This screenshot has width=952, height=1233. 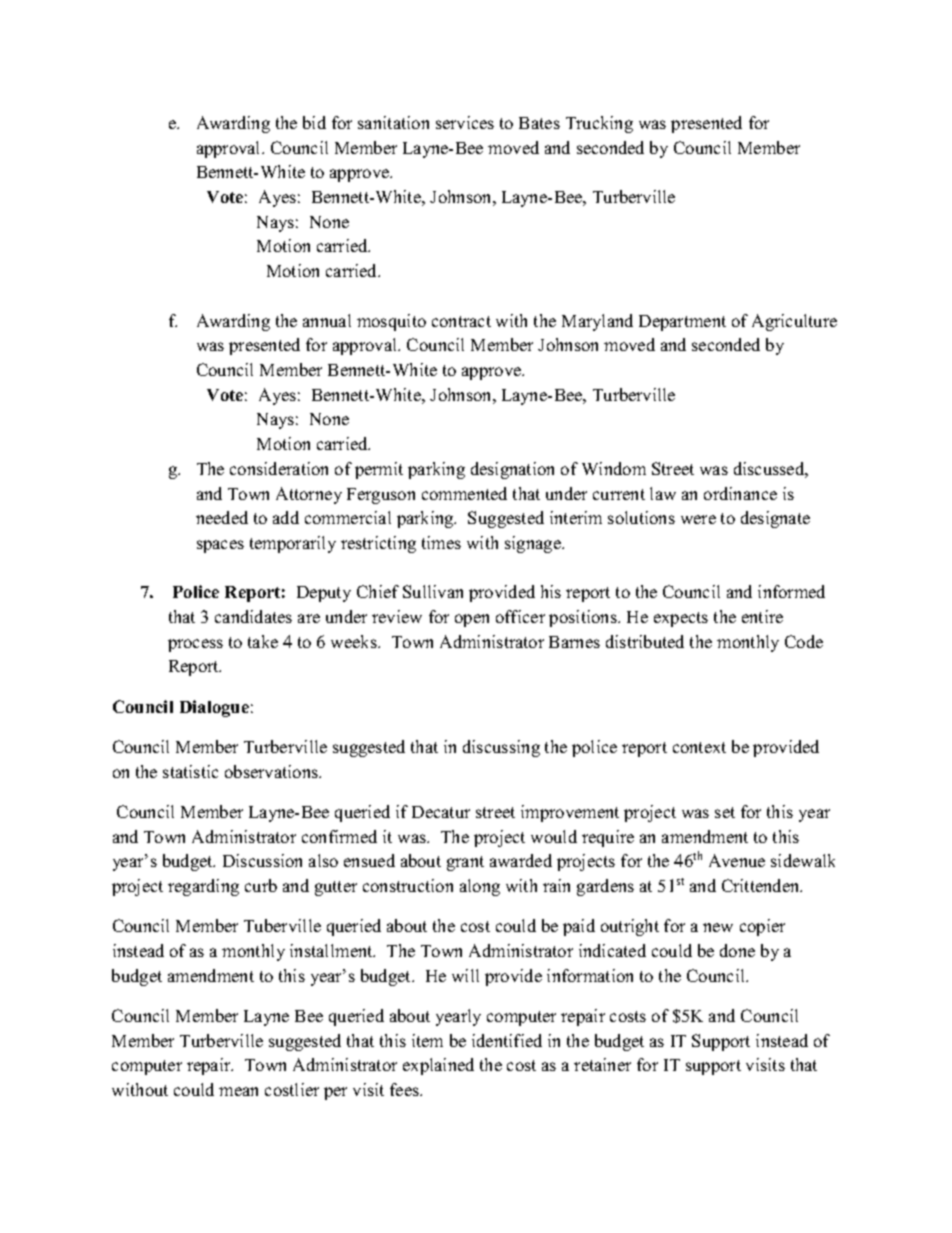 What do you see at coordinates (327, 320) in the screenshot?
I see `annual` at bounding box center [327, 320].
